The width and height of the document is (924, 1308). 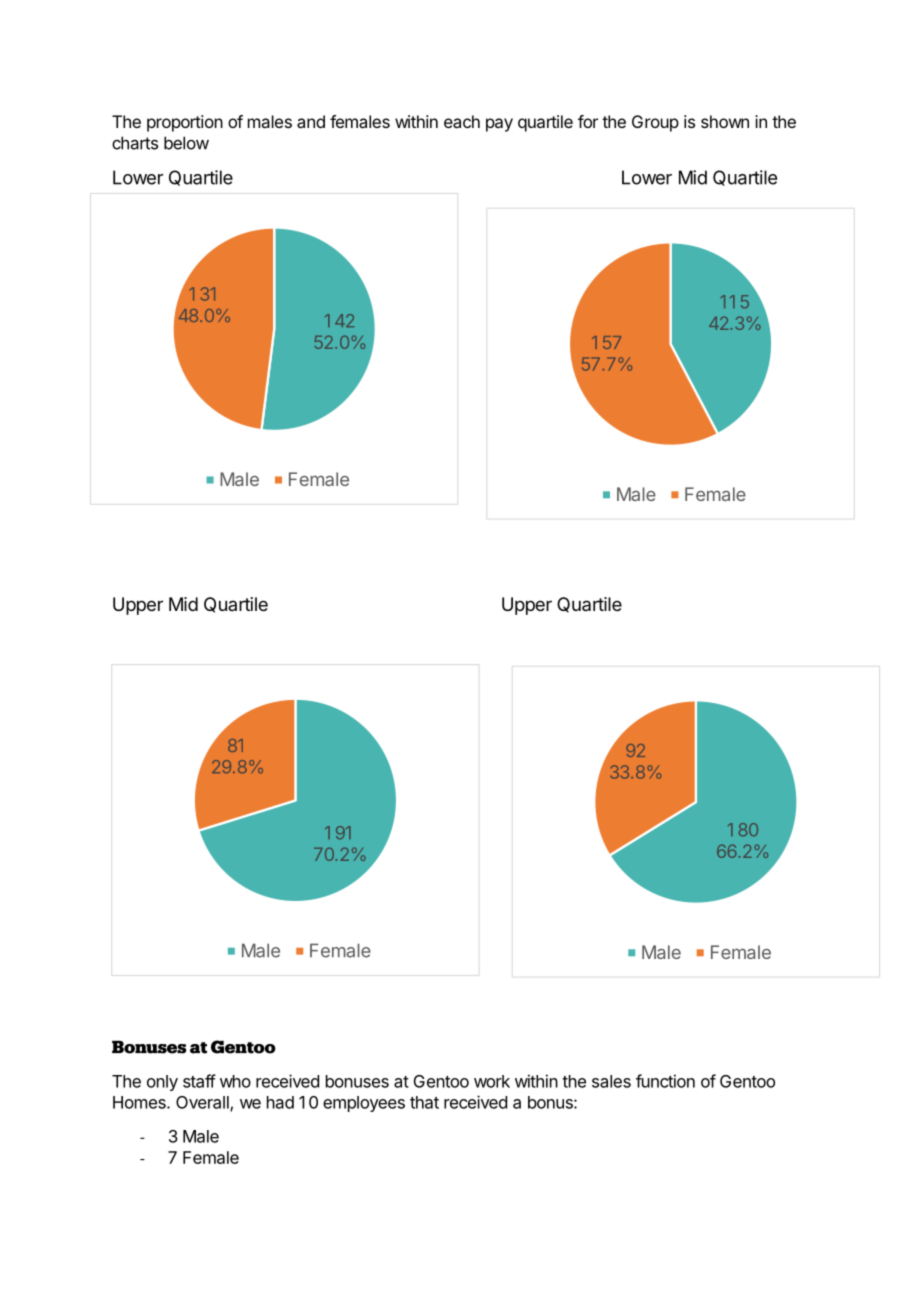 What do you see at coordinates (665, 1081) in the document?
I see `function` at bounding box center [665, 1081].
